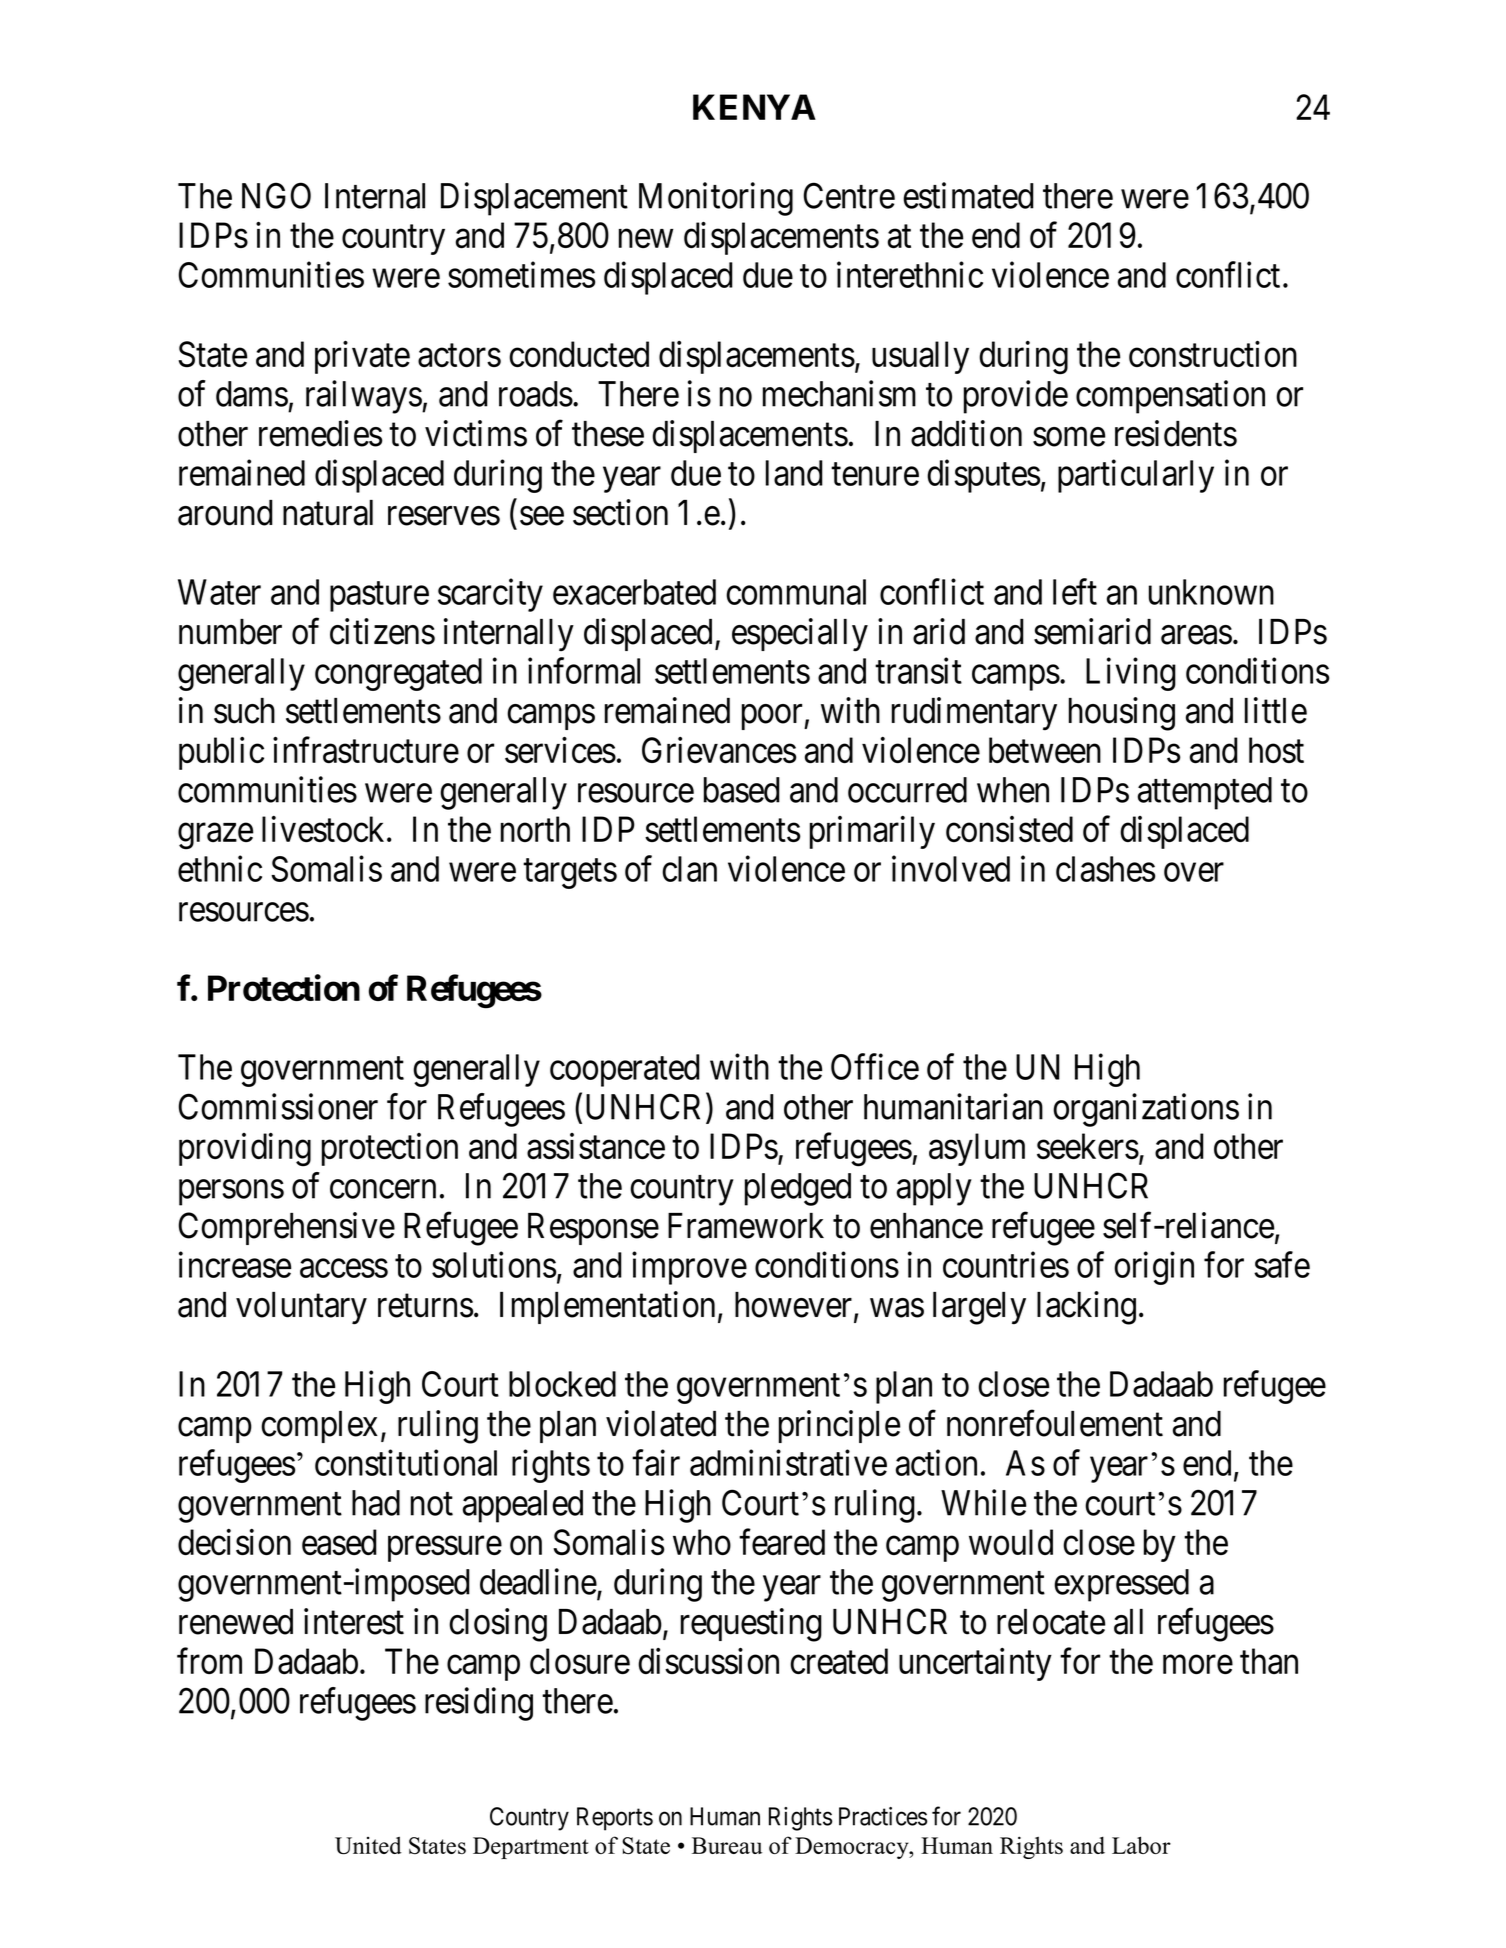 This document has width=1506, height=1948. What do you see at coordinates (366, 750) in the document?
I see `infrastructure` at bounding box center [366, 750].
